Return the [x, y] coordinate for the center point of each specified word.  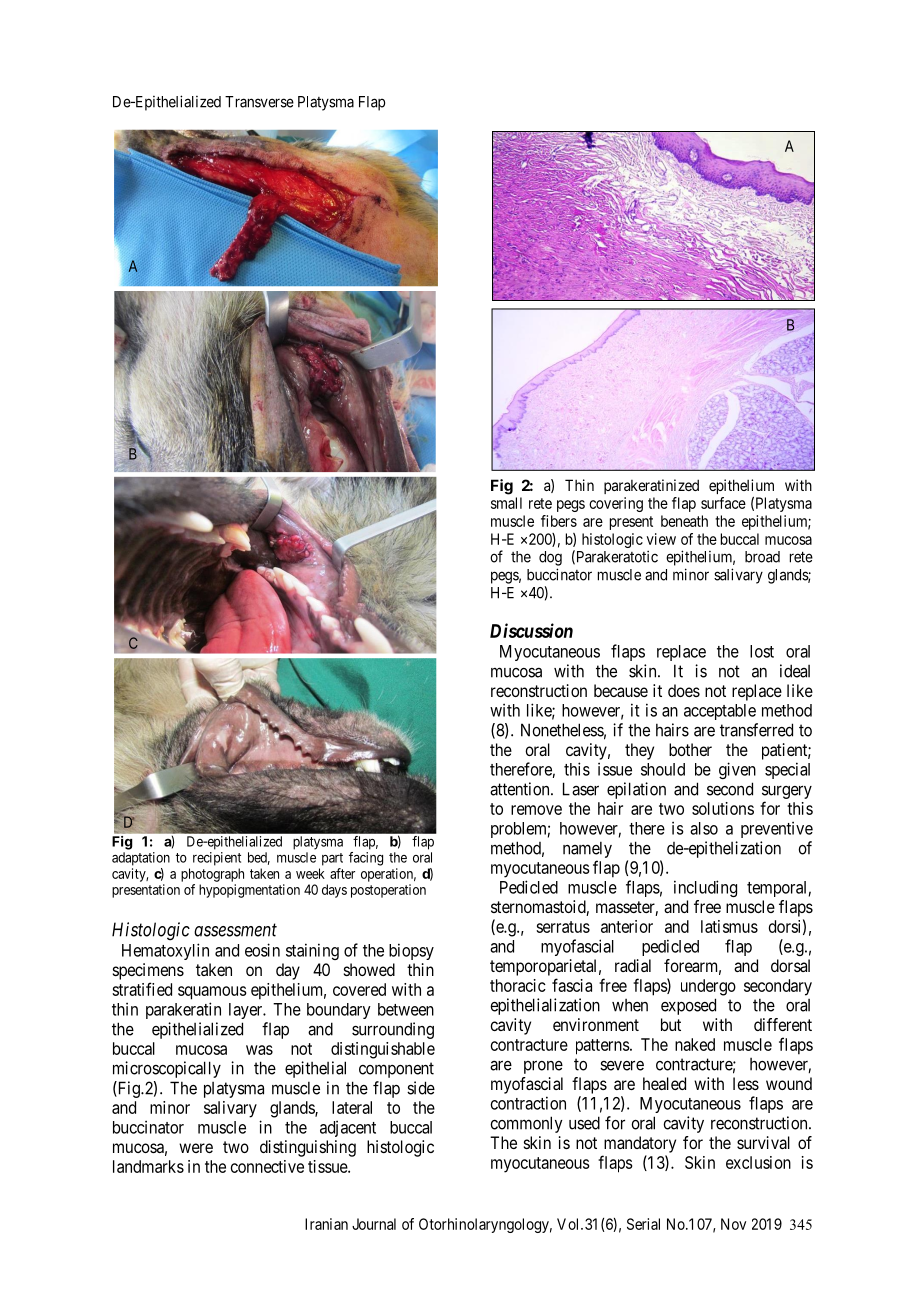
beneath [684, 521]
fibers [559, 521]
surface [723, 503]
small [506, 503]
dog [550, 558]
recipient [217, 859]
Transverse [259, 102]
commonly [526, 1124]
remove [536, 810]
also [704, 828]
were [196, 1148]
